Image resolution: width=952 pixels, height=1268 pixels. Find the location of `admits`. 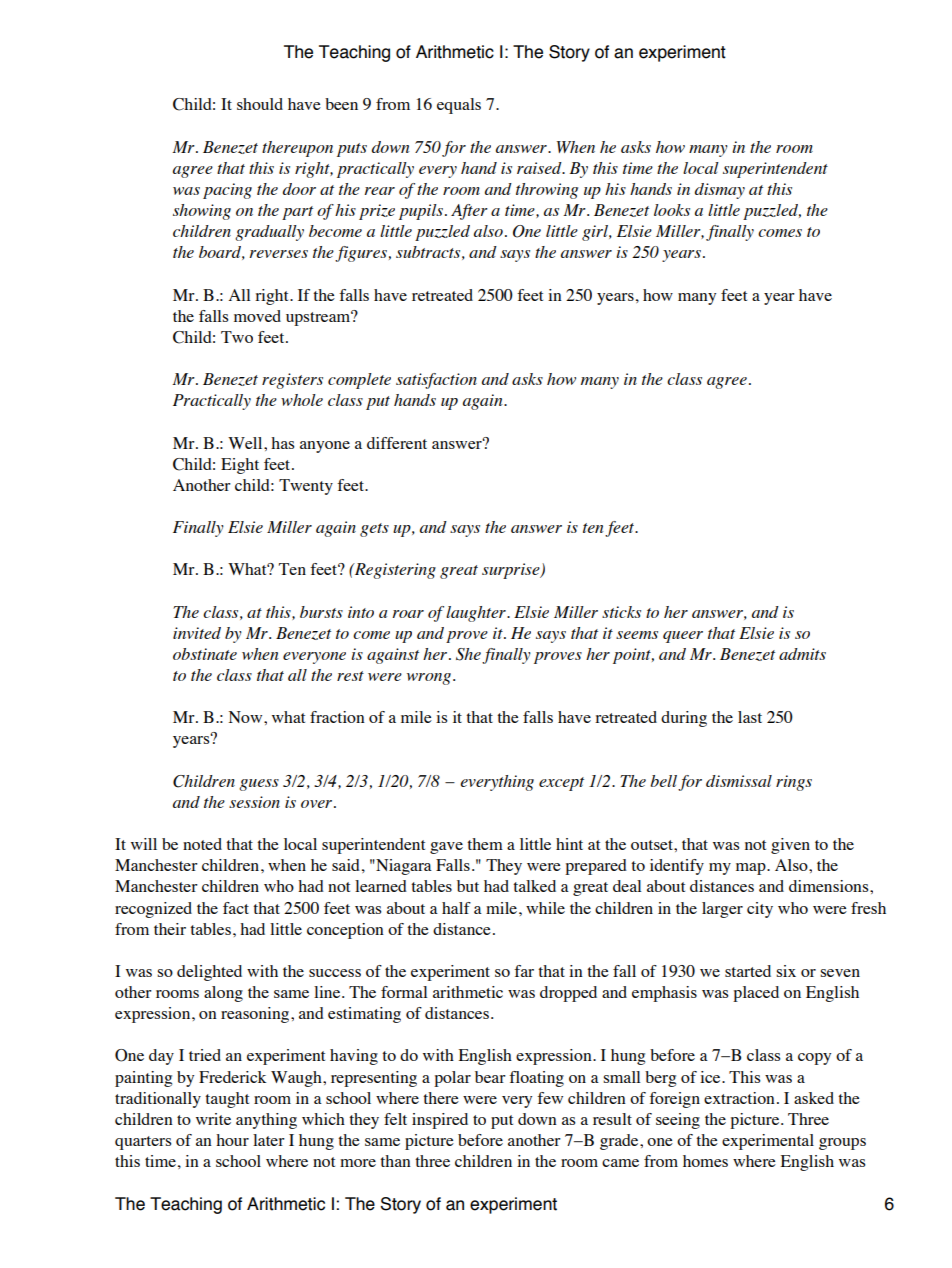

admits is located at coordinates (802, 654).
